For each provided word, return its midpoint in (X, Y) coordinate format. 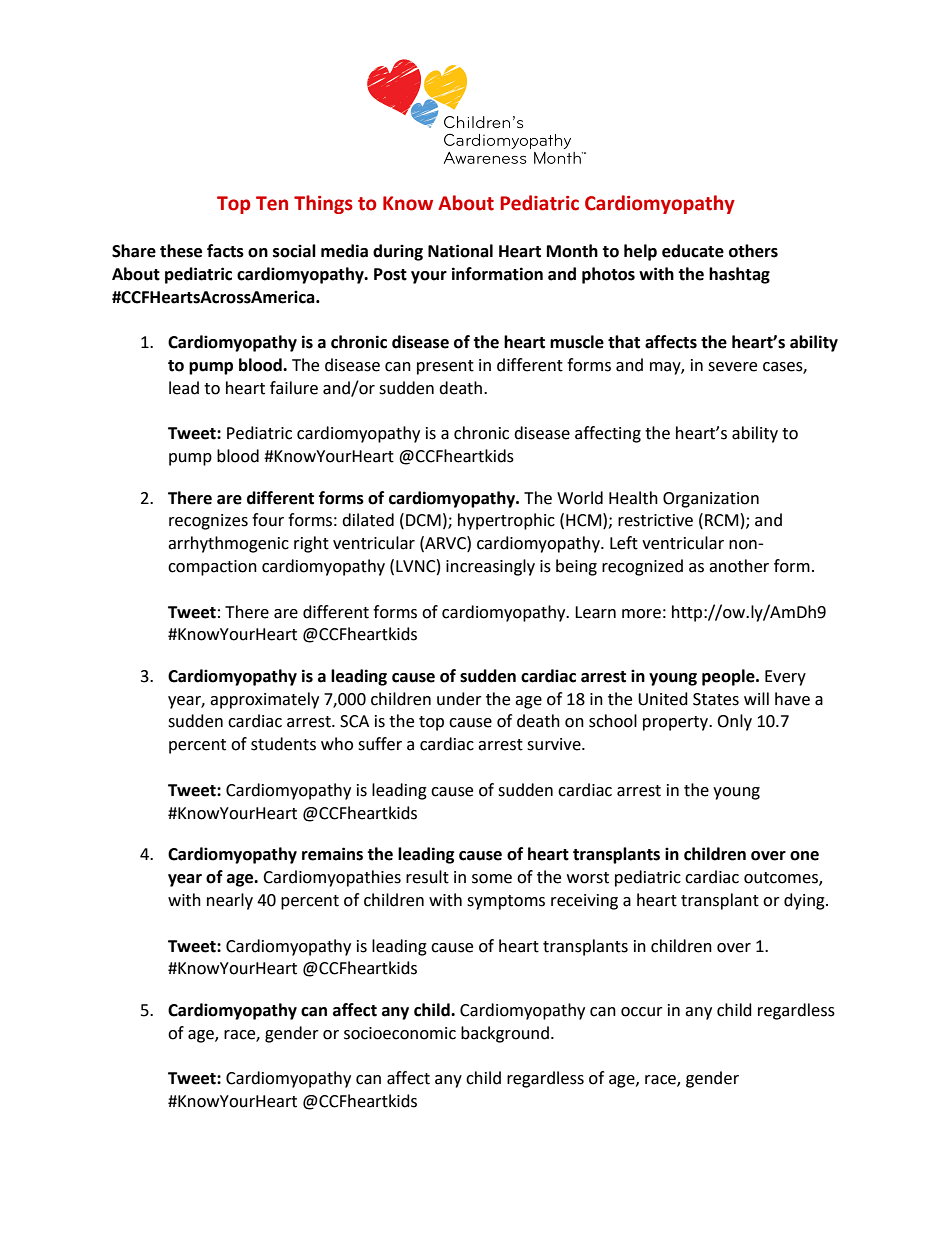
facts (225, 251)
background (505, 1034)
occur (642, 1012)
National (460, 251)
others (753, 251)
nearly (230, 901)
